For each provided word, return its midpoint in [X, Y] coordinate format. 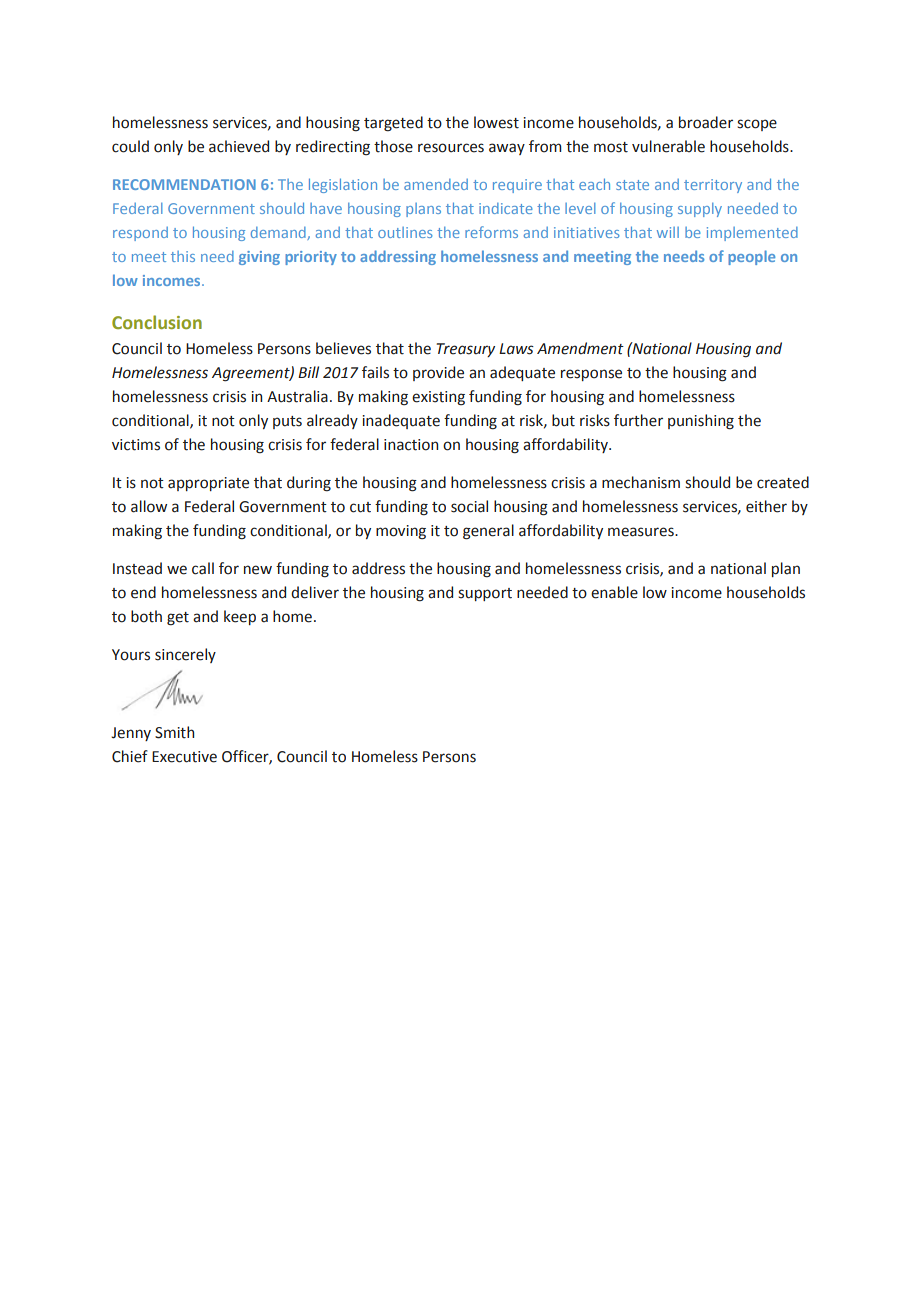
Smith [174, 732]
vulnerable [668, 146]
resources [451, 148]
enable [614, 592]
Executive [184, 757]
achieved [239, 146]
